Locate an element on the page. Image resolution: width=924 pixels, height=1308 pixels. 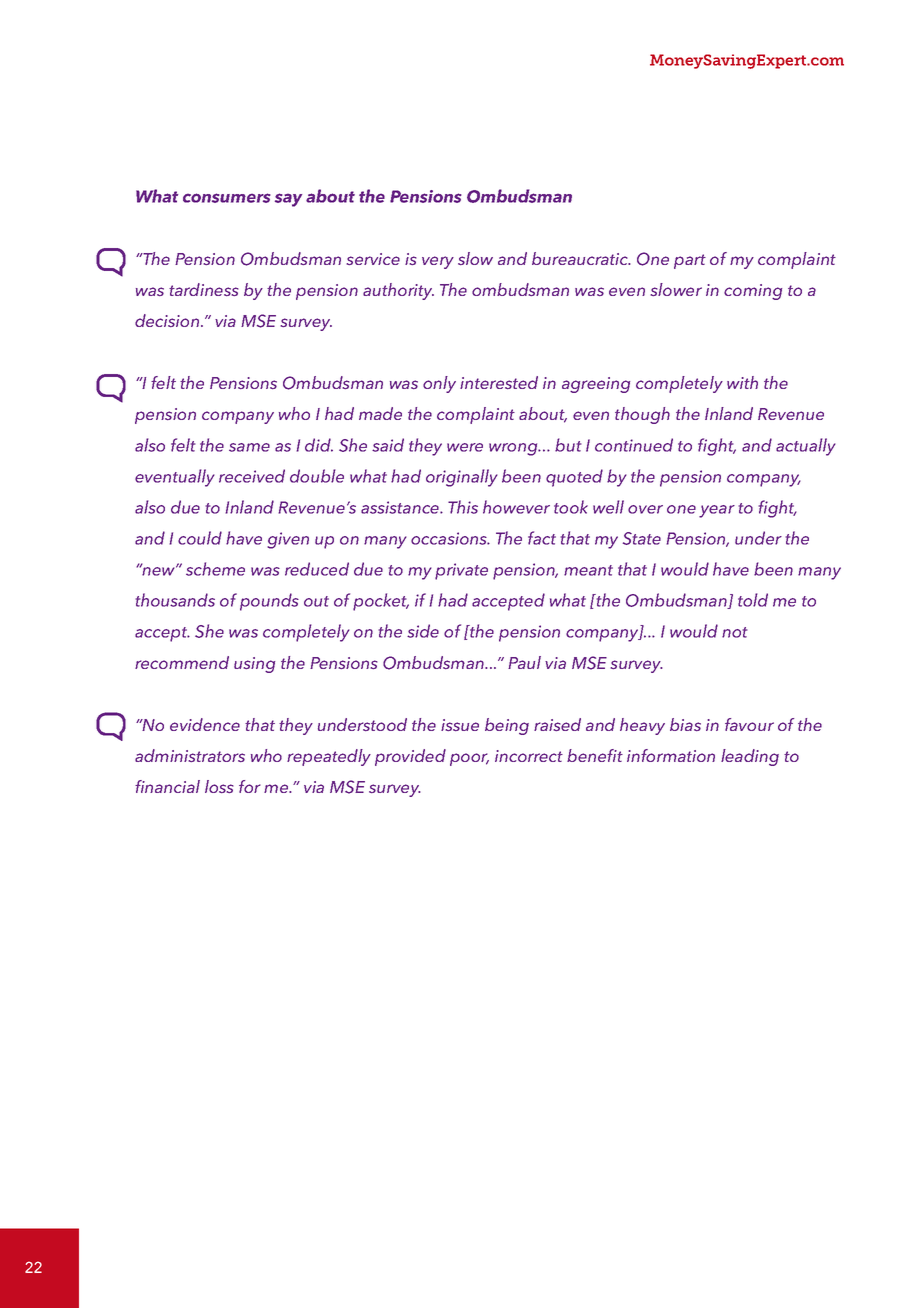
very is located at coordinates (438, 262).
